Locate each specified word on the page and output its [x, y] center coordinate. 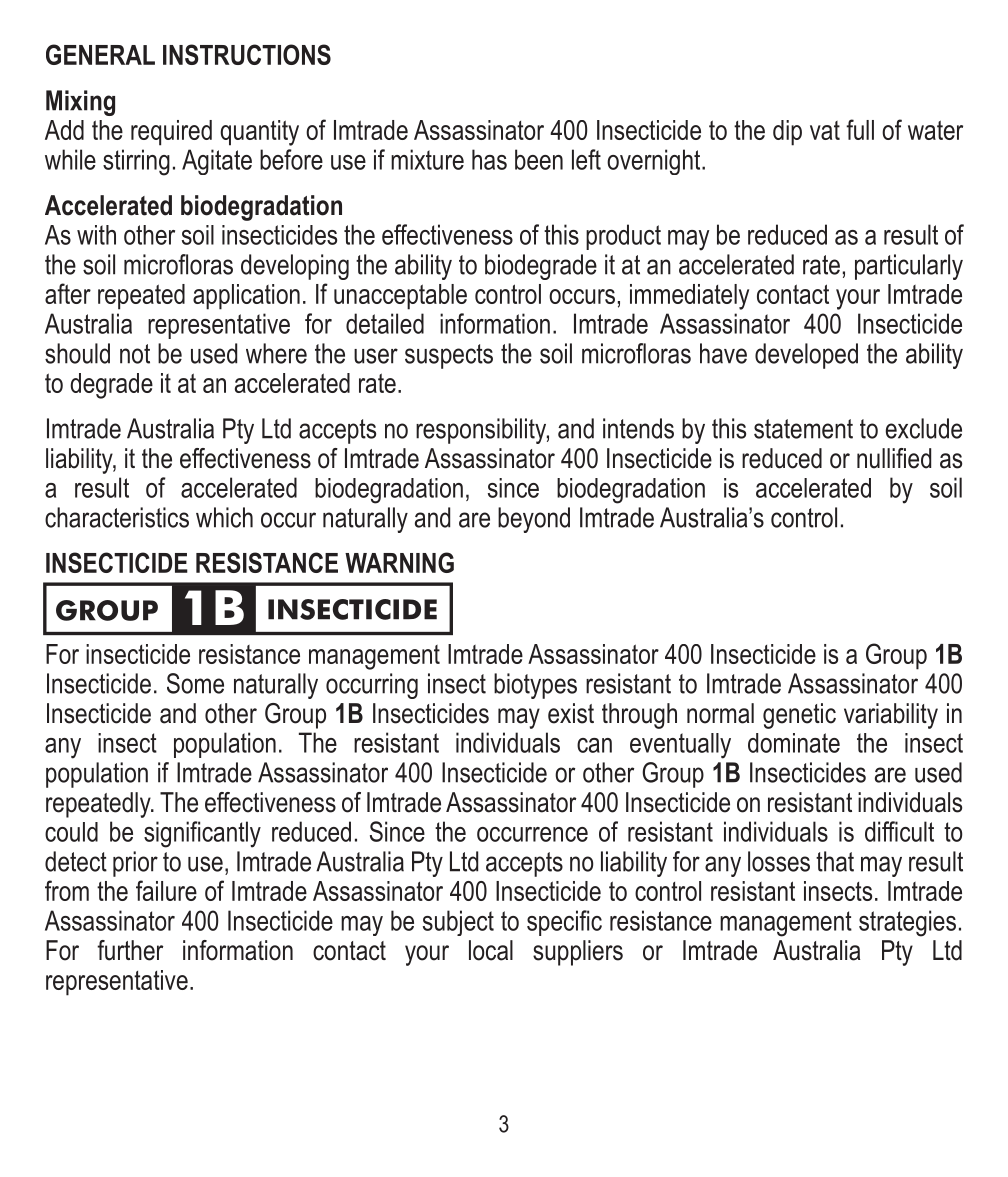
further [130, 950]
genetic [799, 716]
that [835, 861]
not [135, 354]
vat [825, 130]
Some [195, 683]
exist [571, 713]
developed [806, 356]
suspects [449, 356]
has [489, 159]
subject [458, 923]
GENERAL [100, 54]
